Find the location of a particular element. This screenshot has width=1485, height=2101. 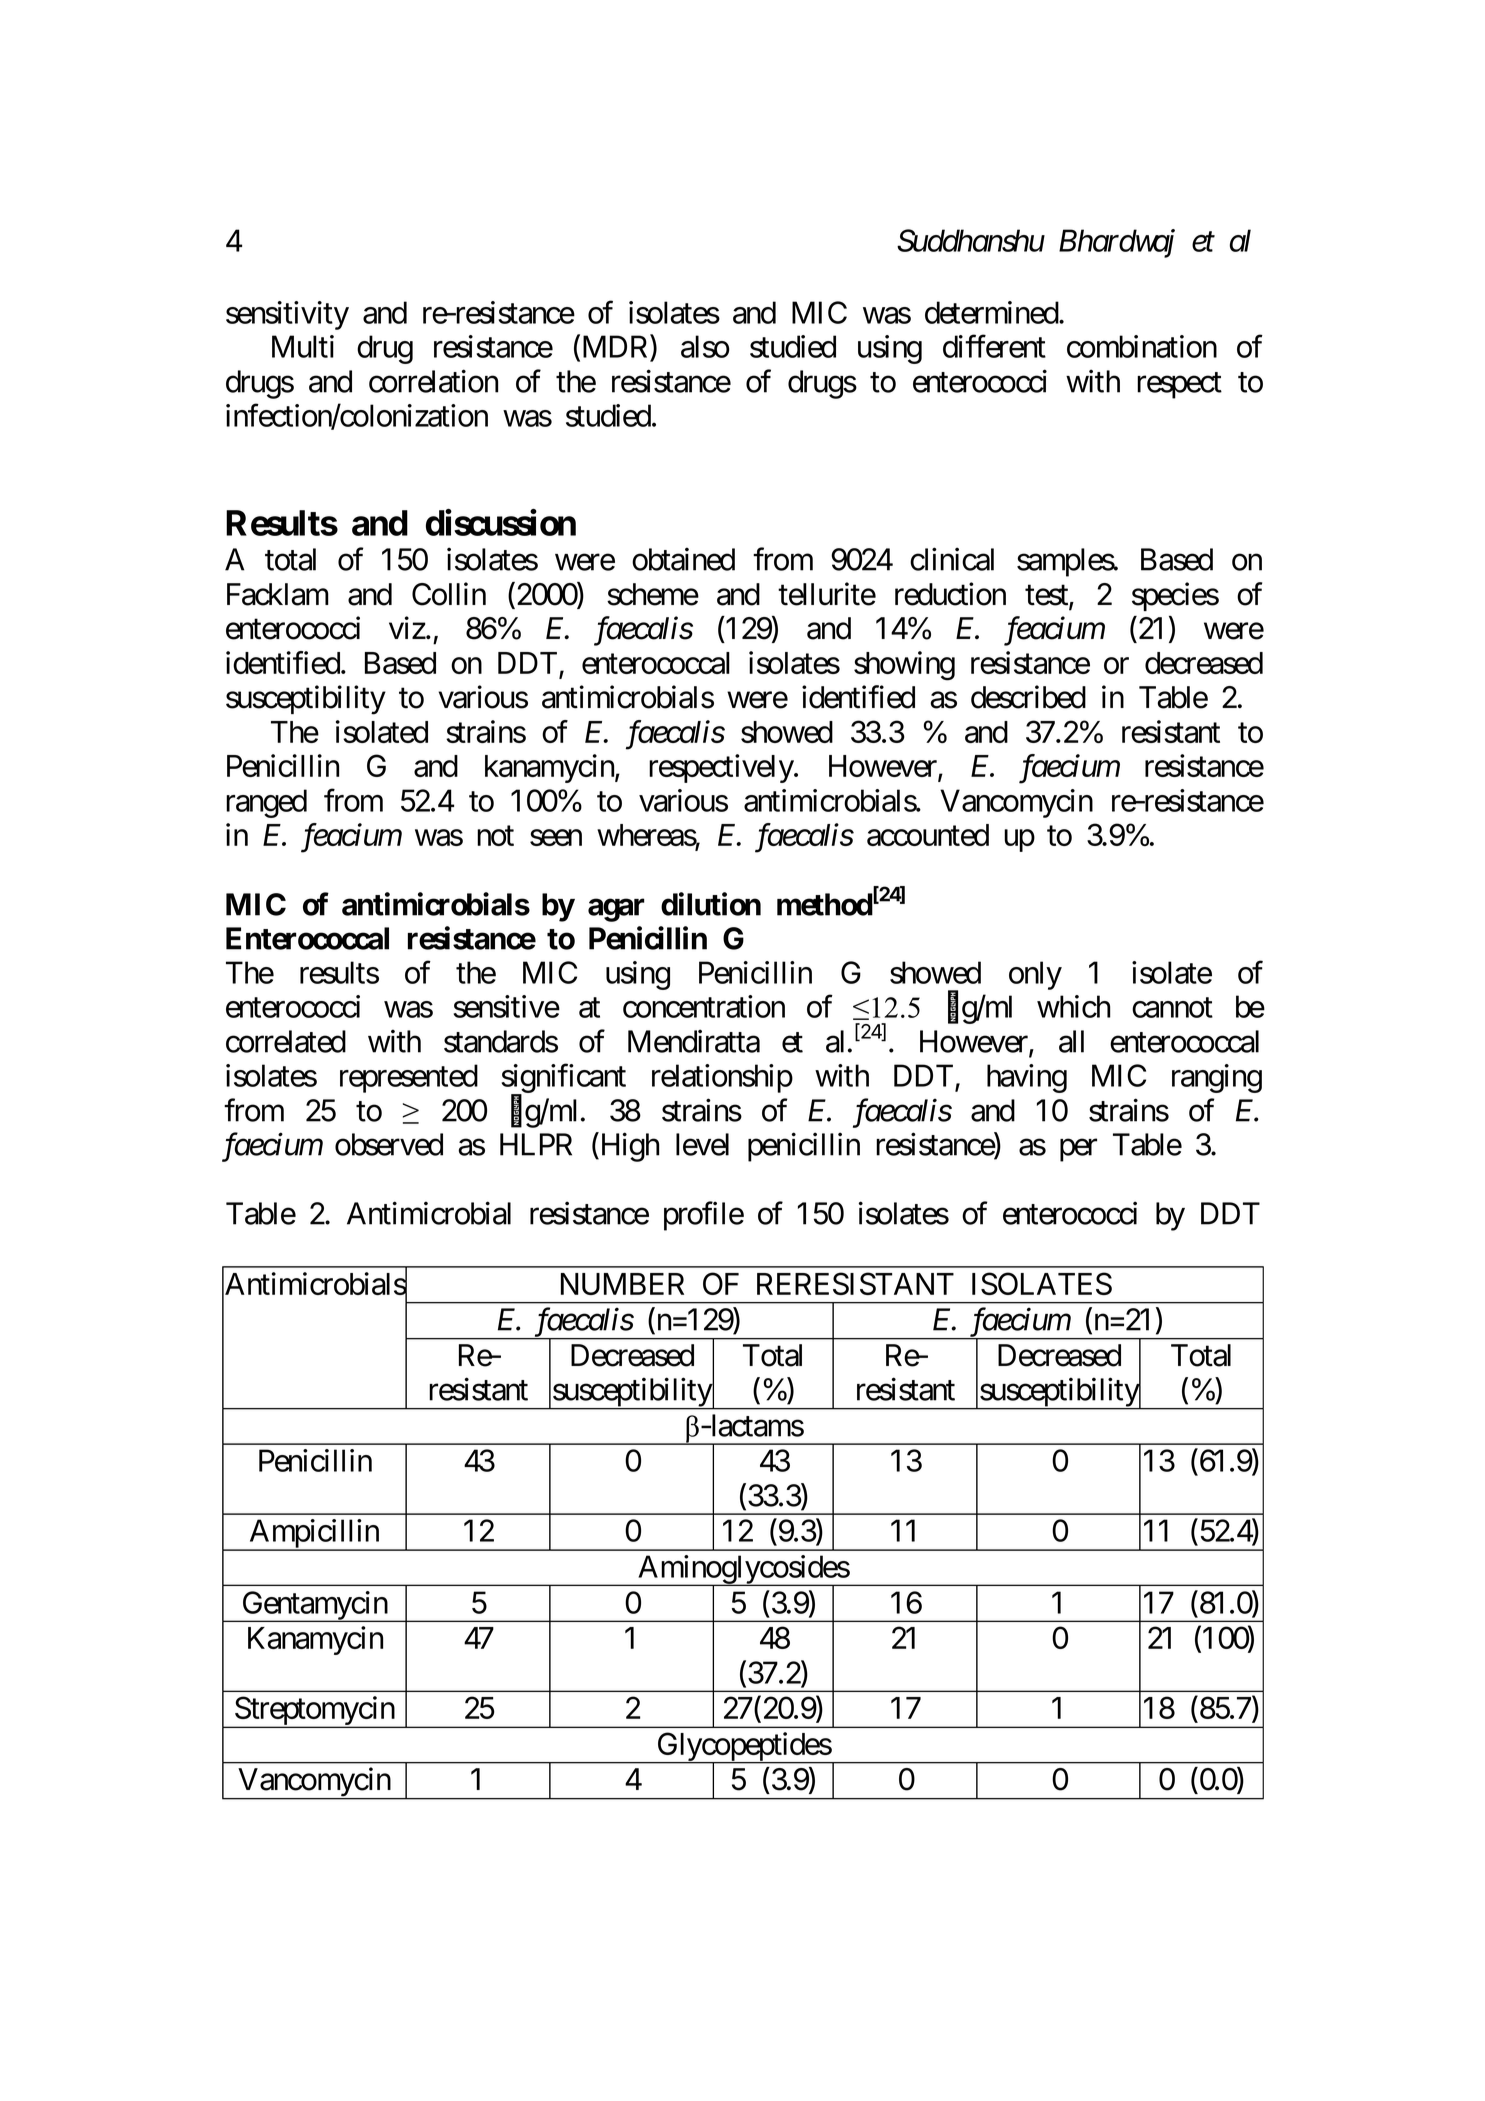

Ampicillin is located at coordinates (314, 1535).
